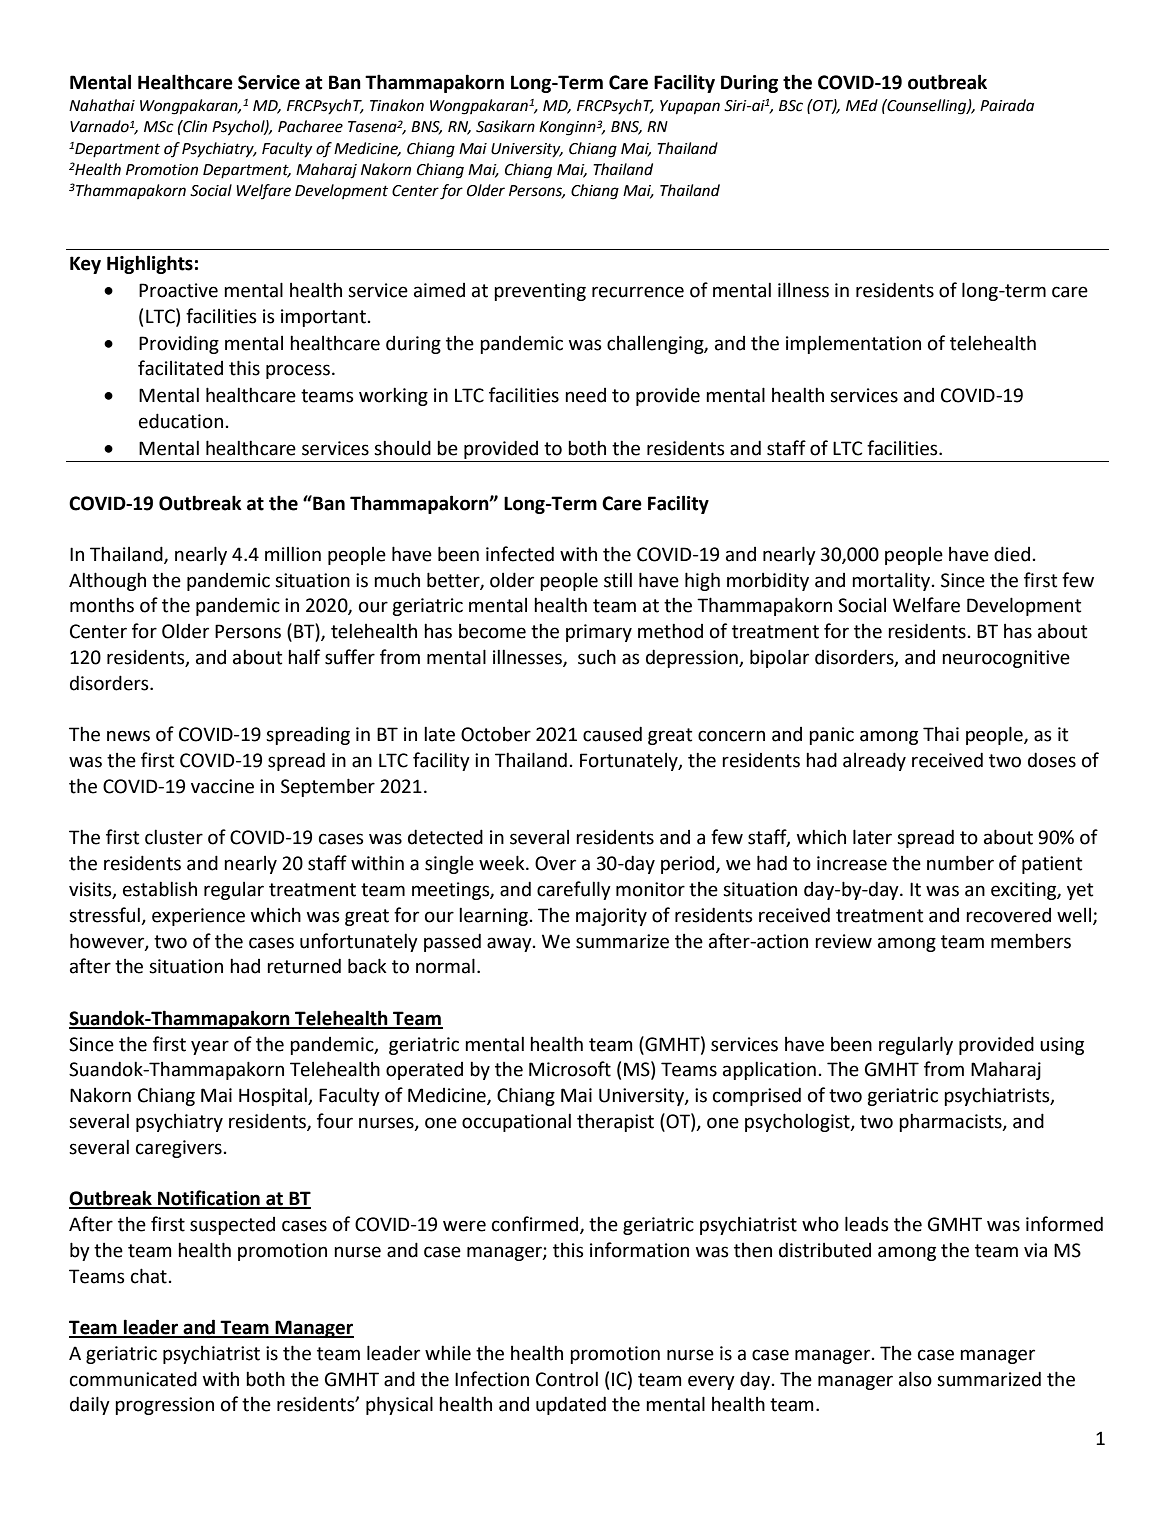 This image has height=1520, width=1175. I want to click on preventing, so click(540, 292).
